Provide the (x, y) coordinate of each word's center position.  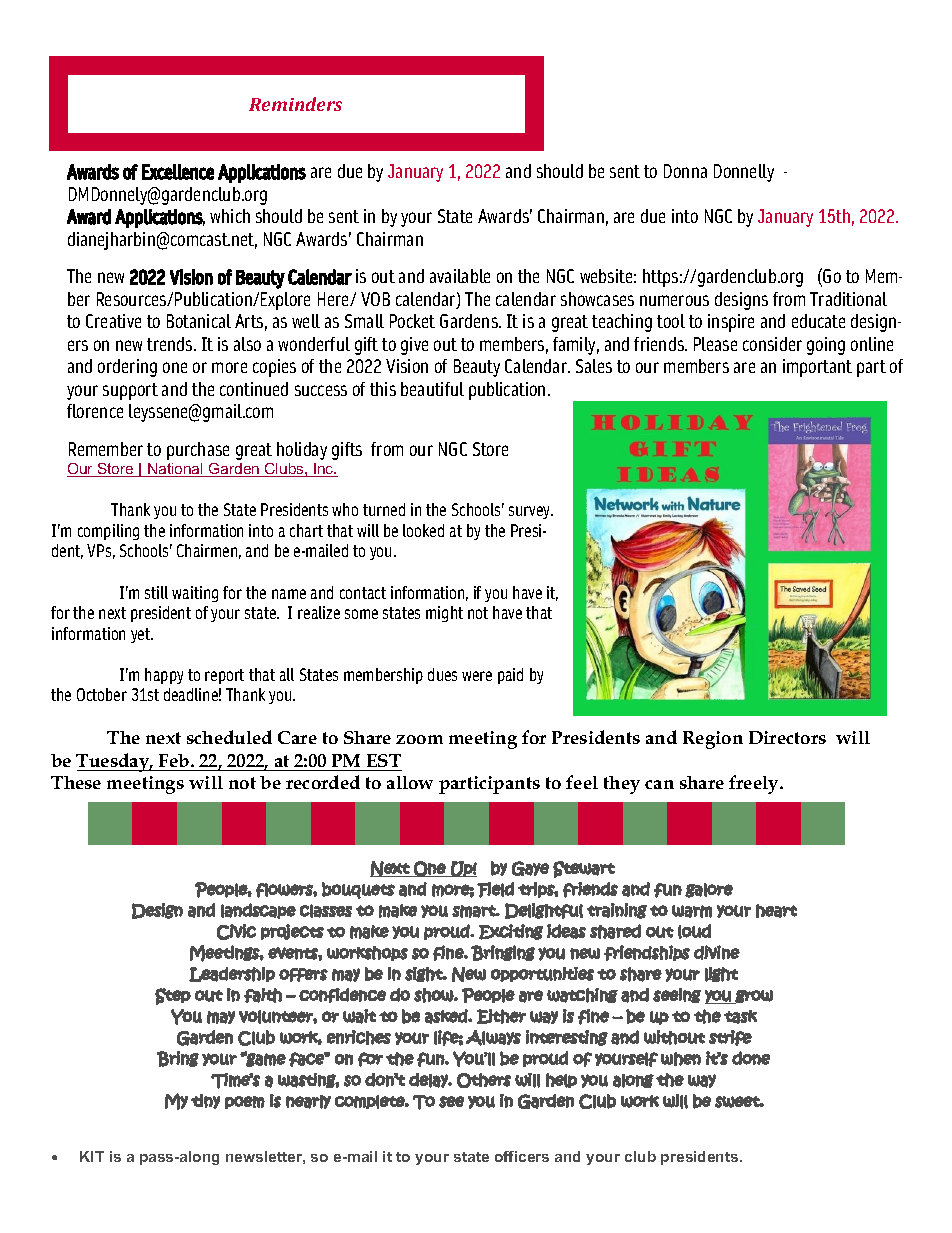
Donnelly (744, 173)
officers (522, 1156)
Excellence (178, 172)
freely (755, 784)
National (176, 470)
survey (531, 512)
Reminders (295, 104)
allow (410, 782)
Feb (175, 760)
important (817, 368)
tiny (205, 1101)
